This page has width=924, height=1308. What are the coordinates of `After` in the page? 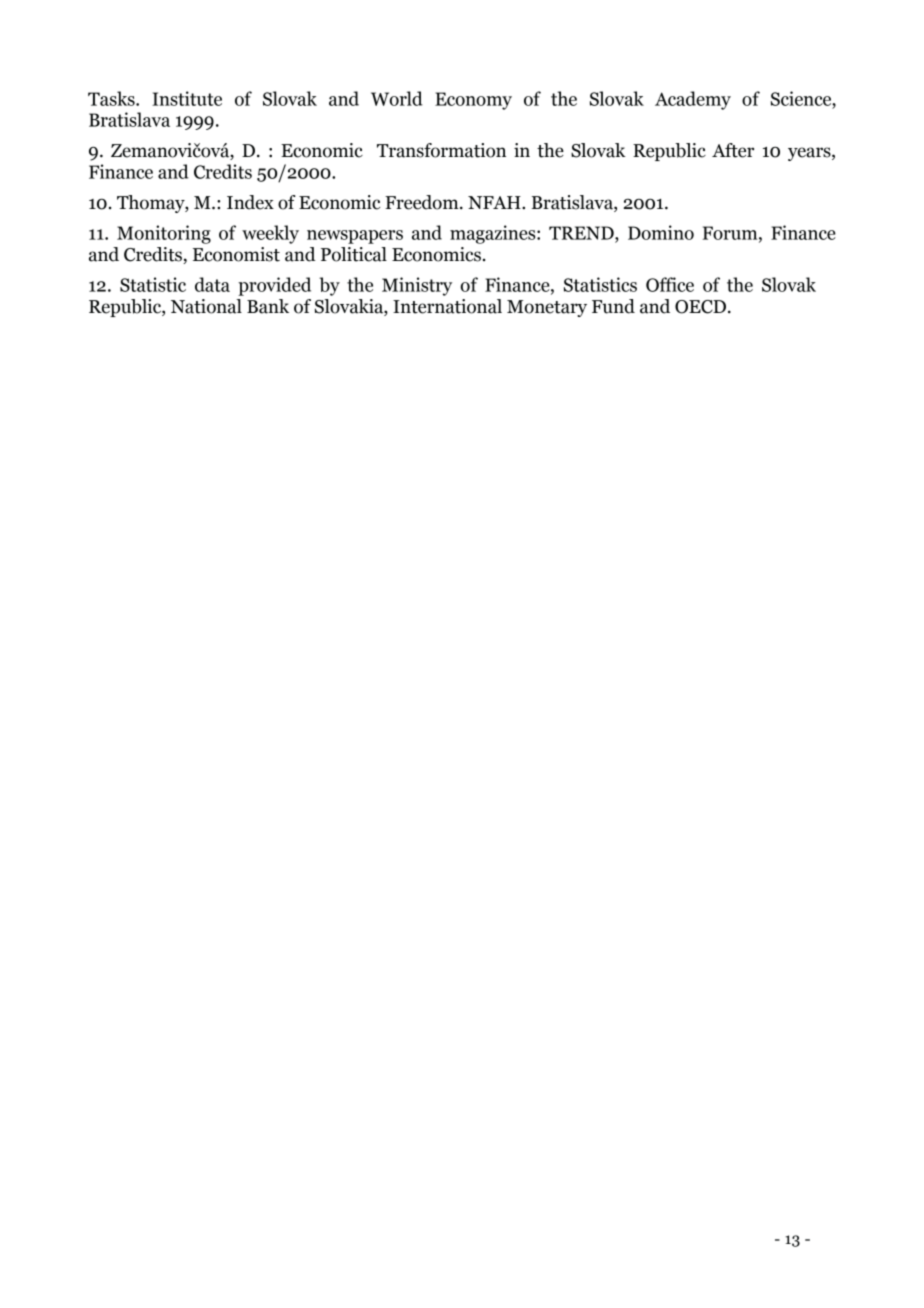 It's located at (733, 150).
